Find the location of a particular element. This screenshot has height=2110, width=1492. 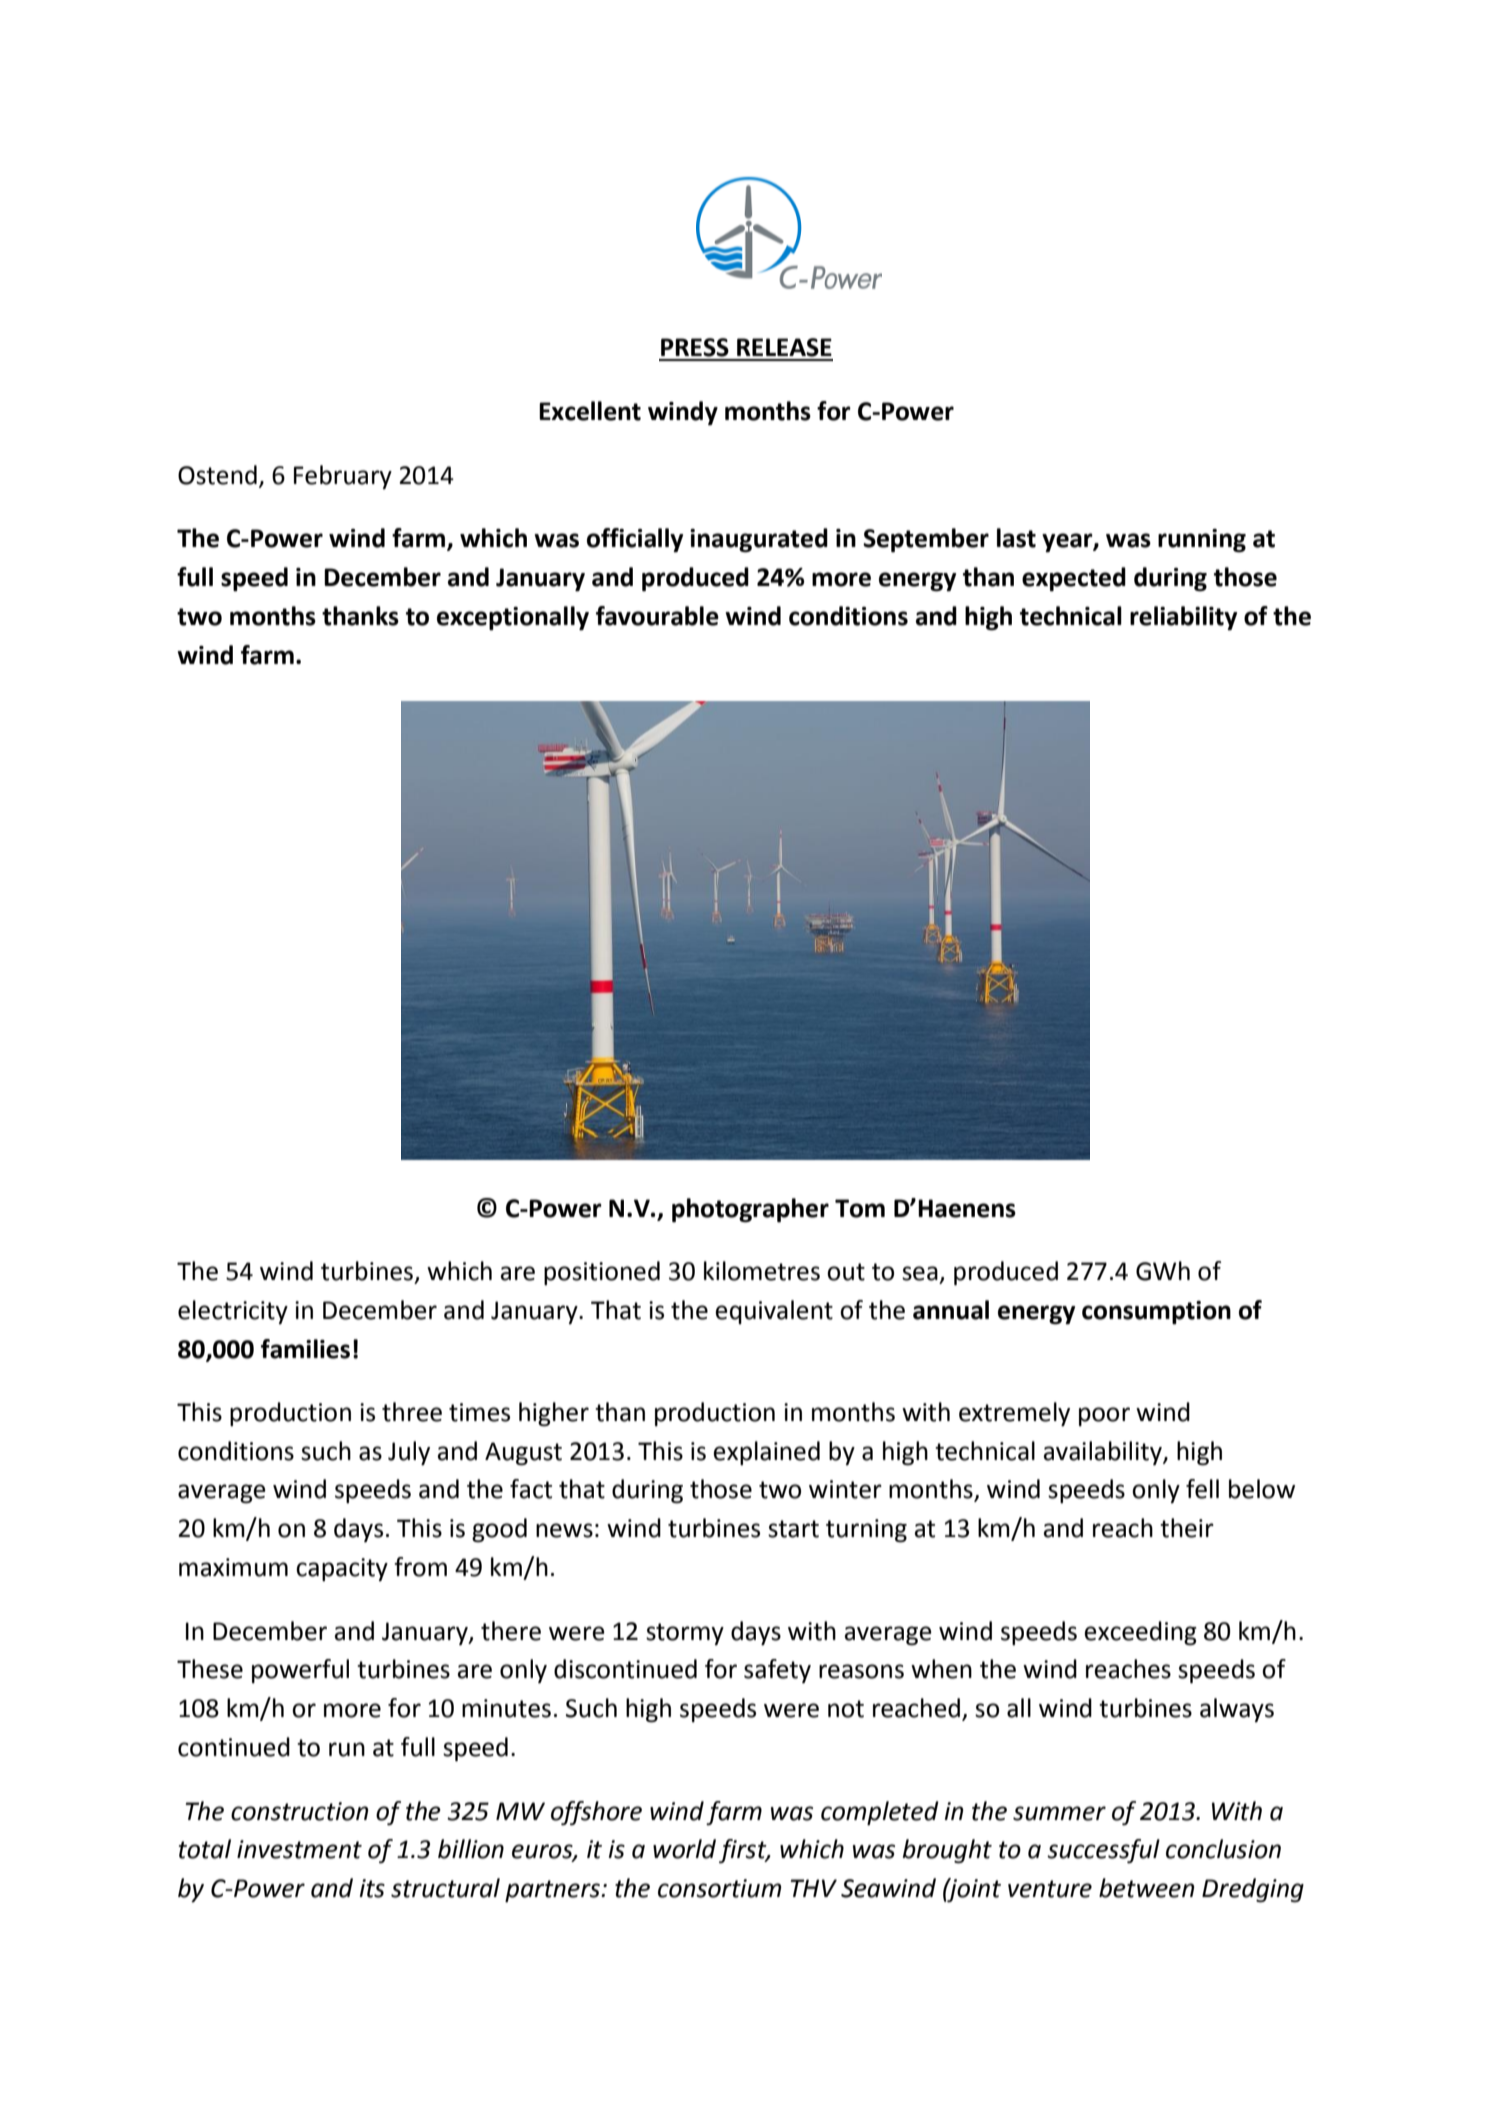

exceptionally is located at coordinates (513, 618).
